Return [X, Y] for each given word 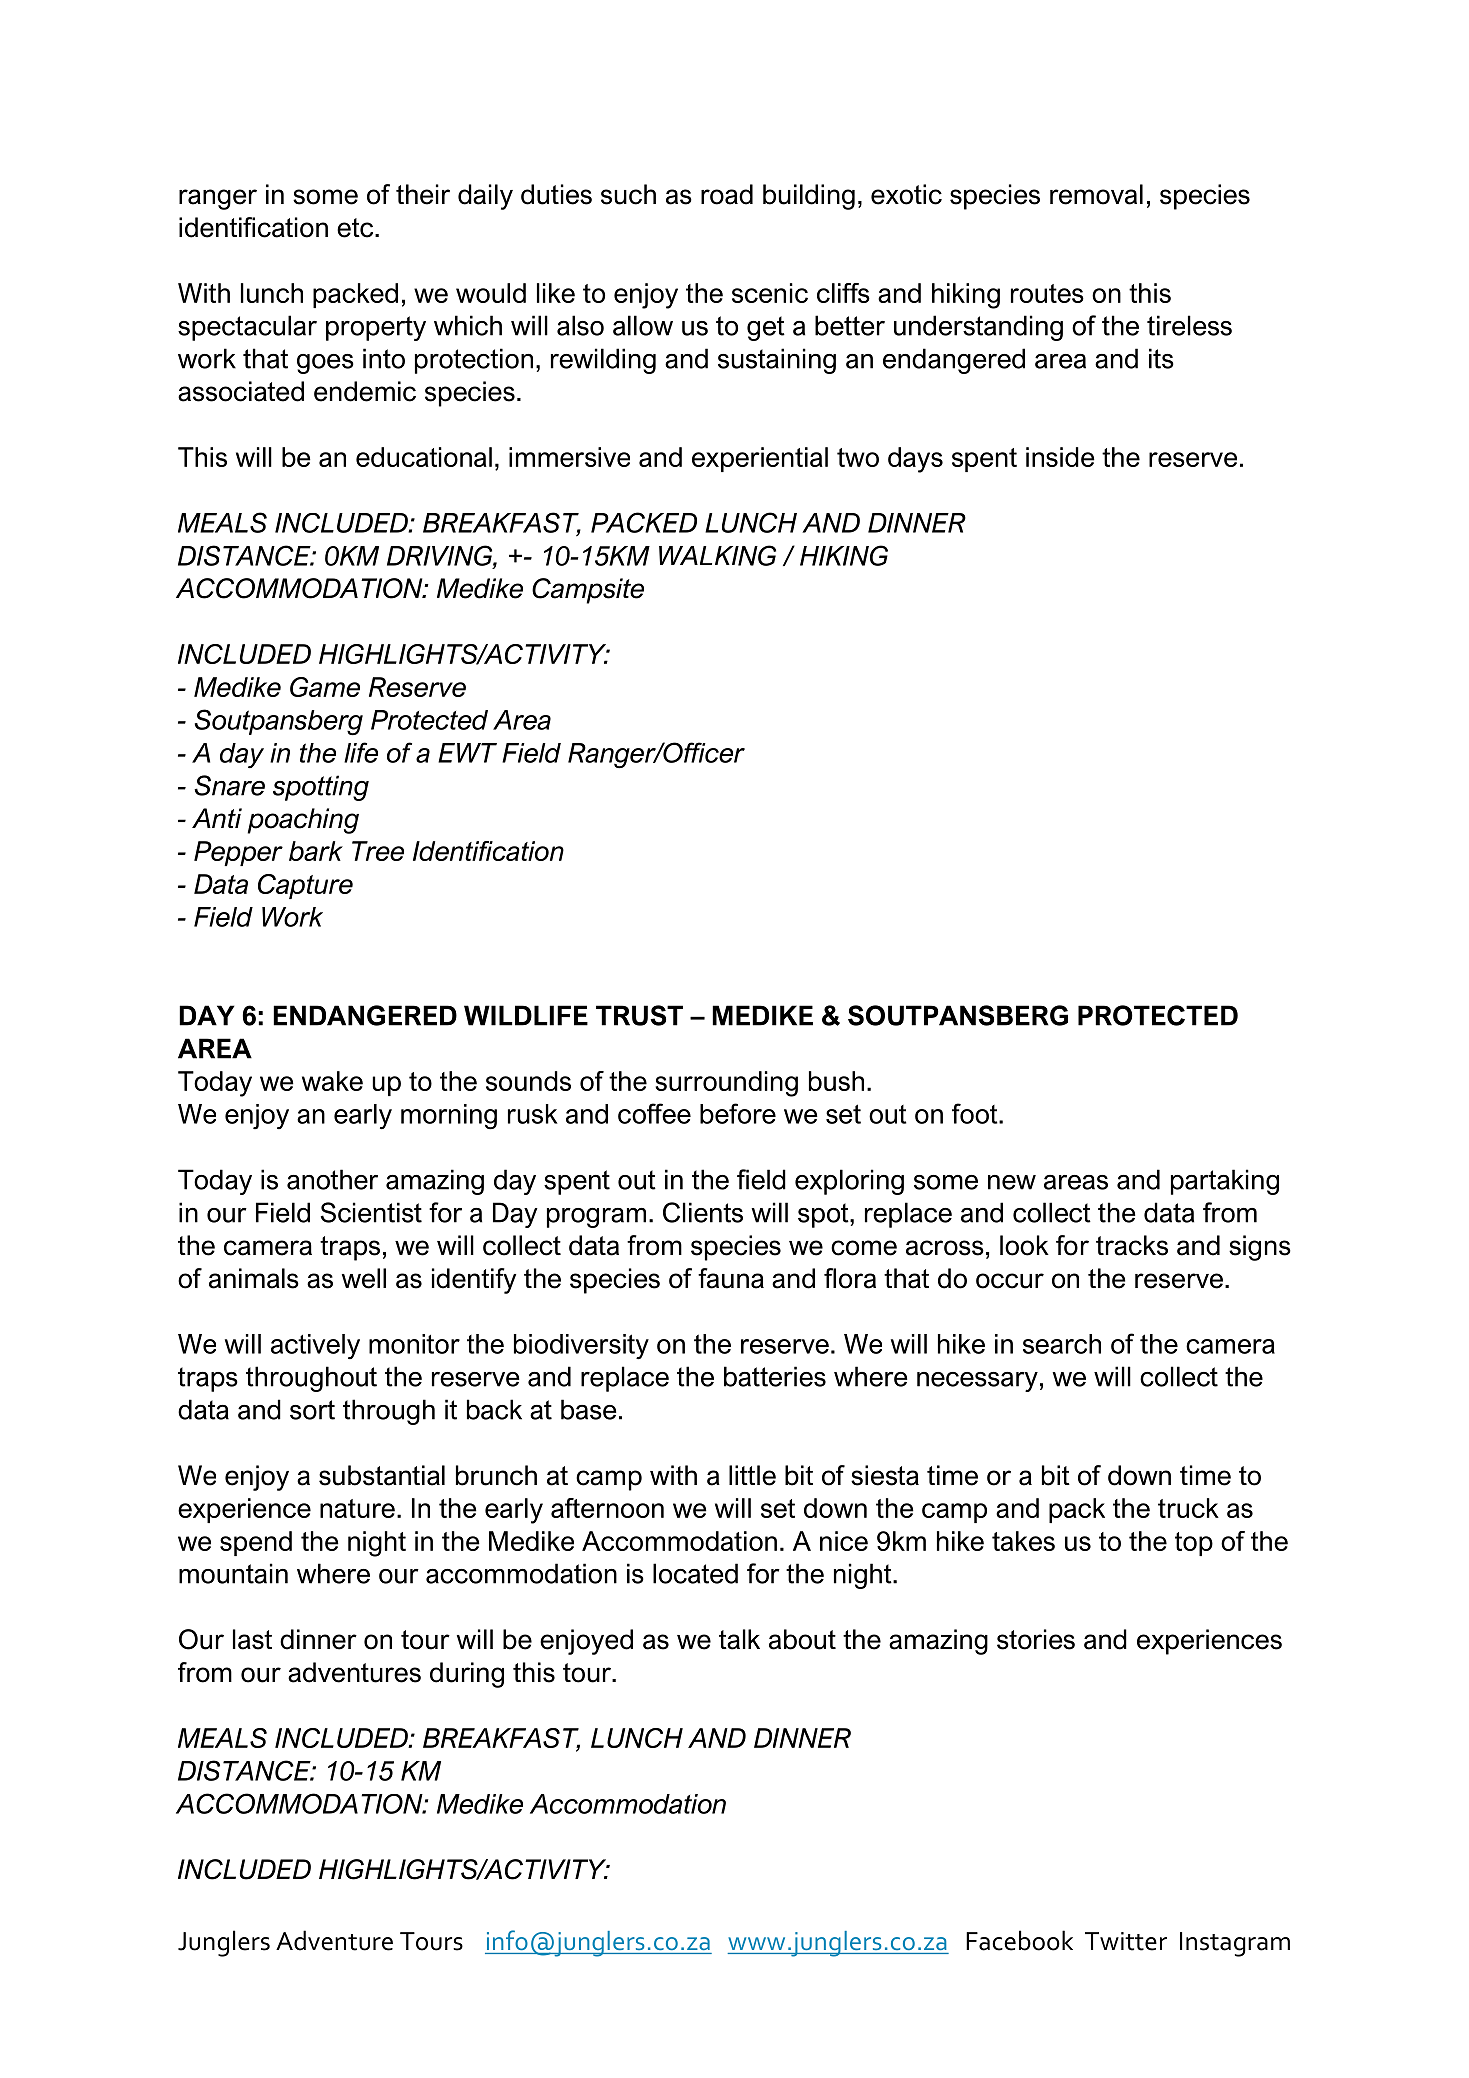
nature [357, 1508]
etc [356, 228]
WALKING [717, 555]
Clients [703, 1212]
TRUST [639, 1015]
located [695, 1573]
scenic [770, 293]
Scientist [371, 1212]
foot [976, 1113]
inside [1060, 457]
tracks [1132, 1245]
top [1194, 1544]
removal [1096, 194]
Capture [305, 886]
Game [325, 687]
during [467, 1675]
